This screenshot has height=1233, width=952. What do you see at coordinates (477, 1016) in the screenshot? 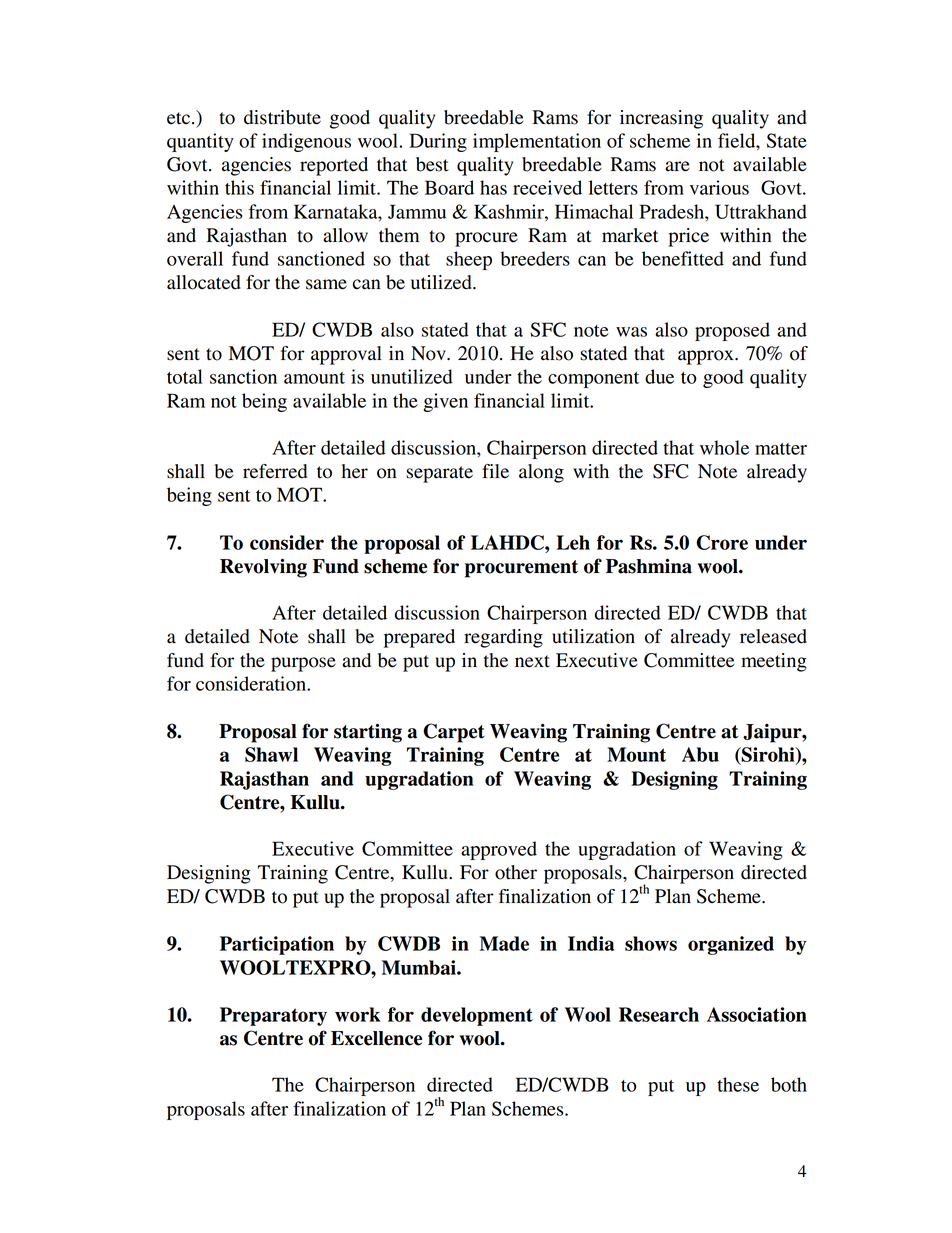
I see `development` at bounding box center [477, 1016].
